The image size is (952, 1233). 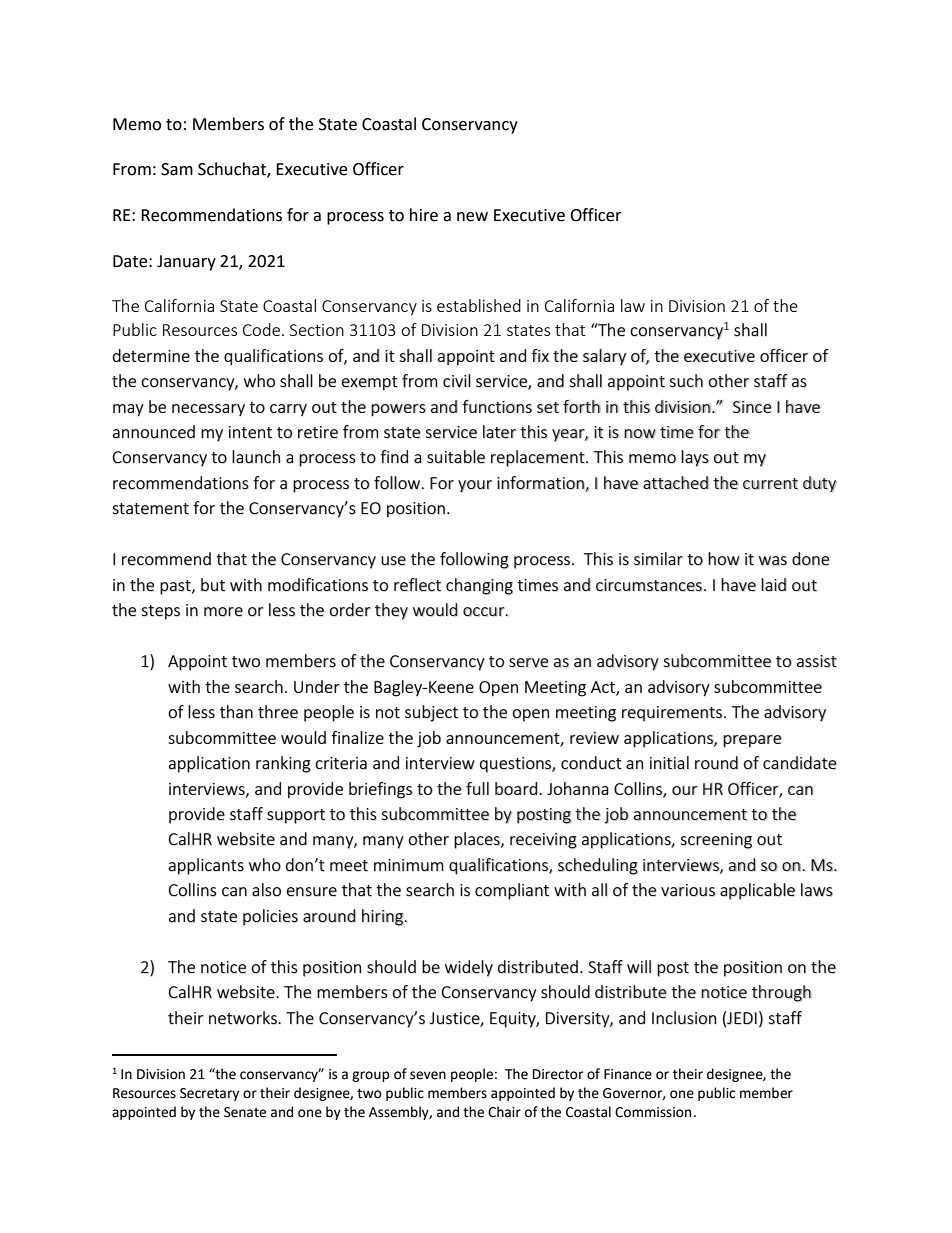 What do you see at coordinates (653, 1112) in the screenshot?
I see `Commission` at bounding box center [653, 1112].
